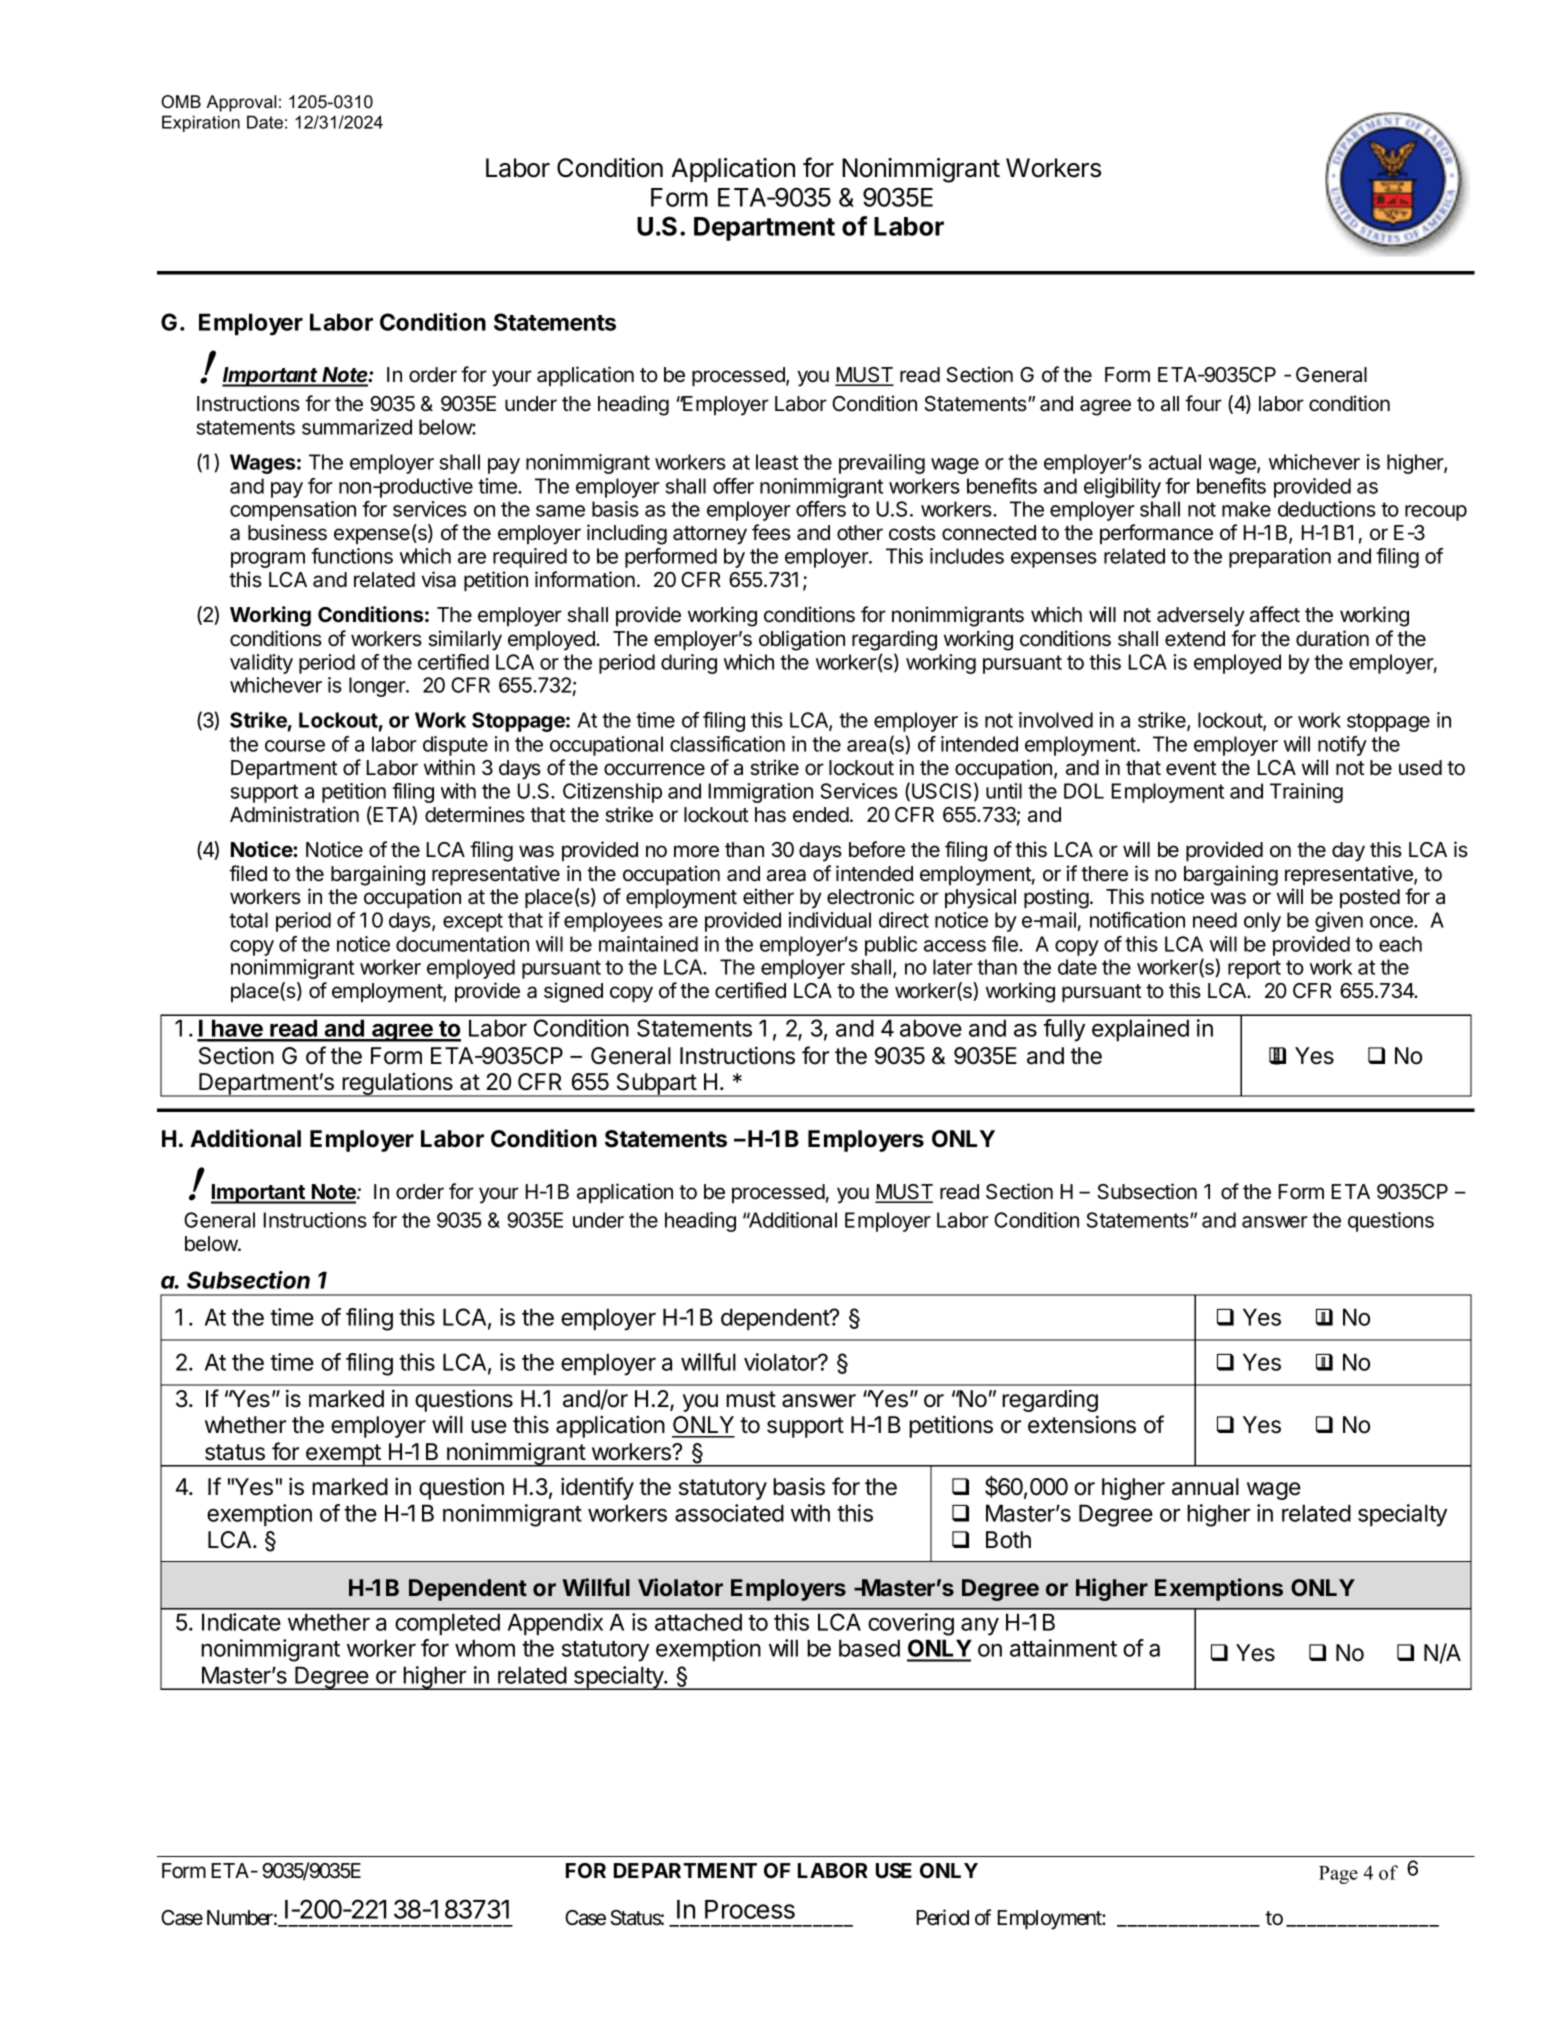  I want to click on explained, so click(1140, 1030).
